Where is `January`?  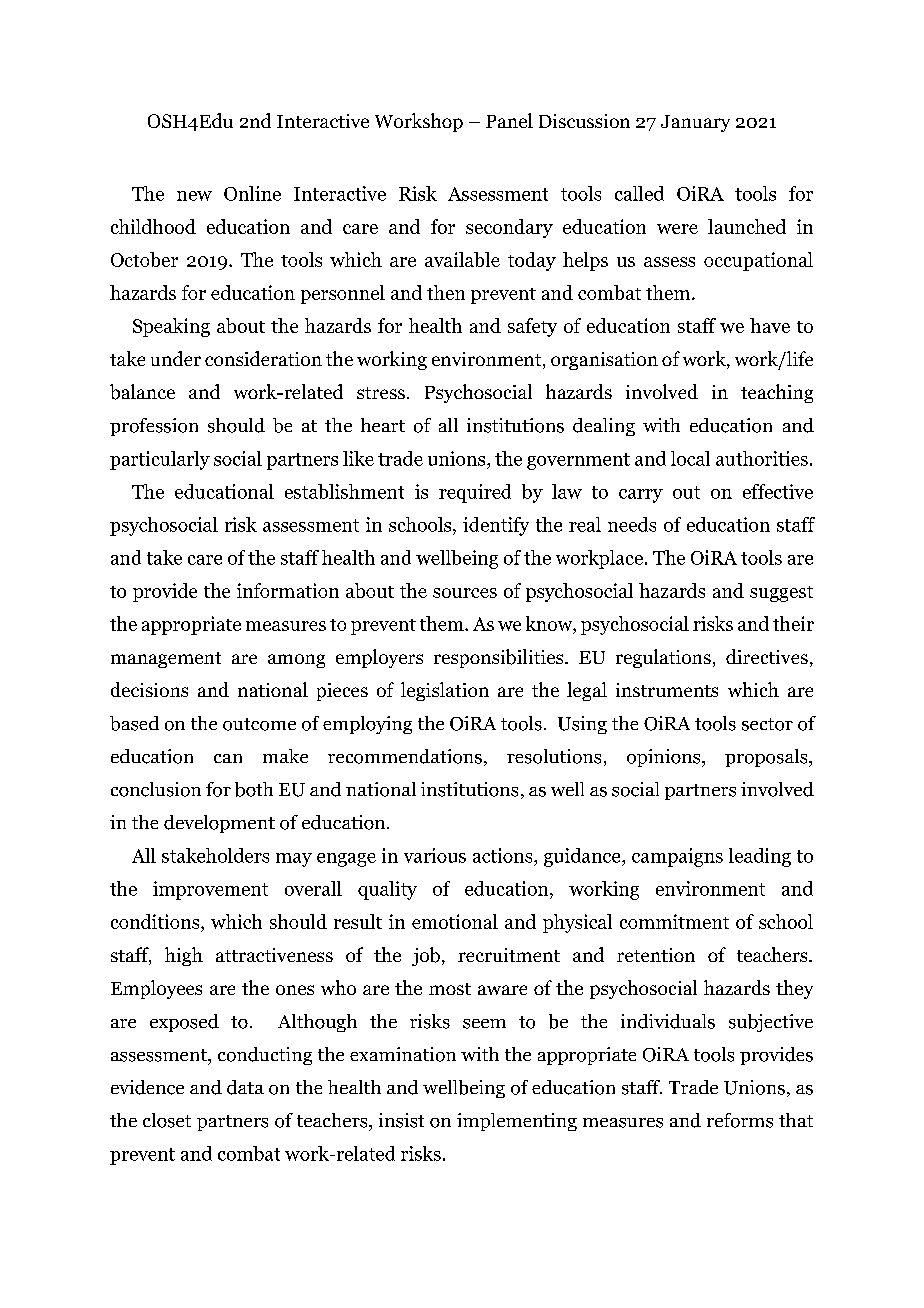
January is located at coordinates (695, 123).
